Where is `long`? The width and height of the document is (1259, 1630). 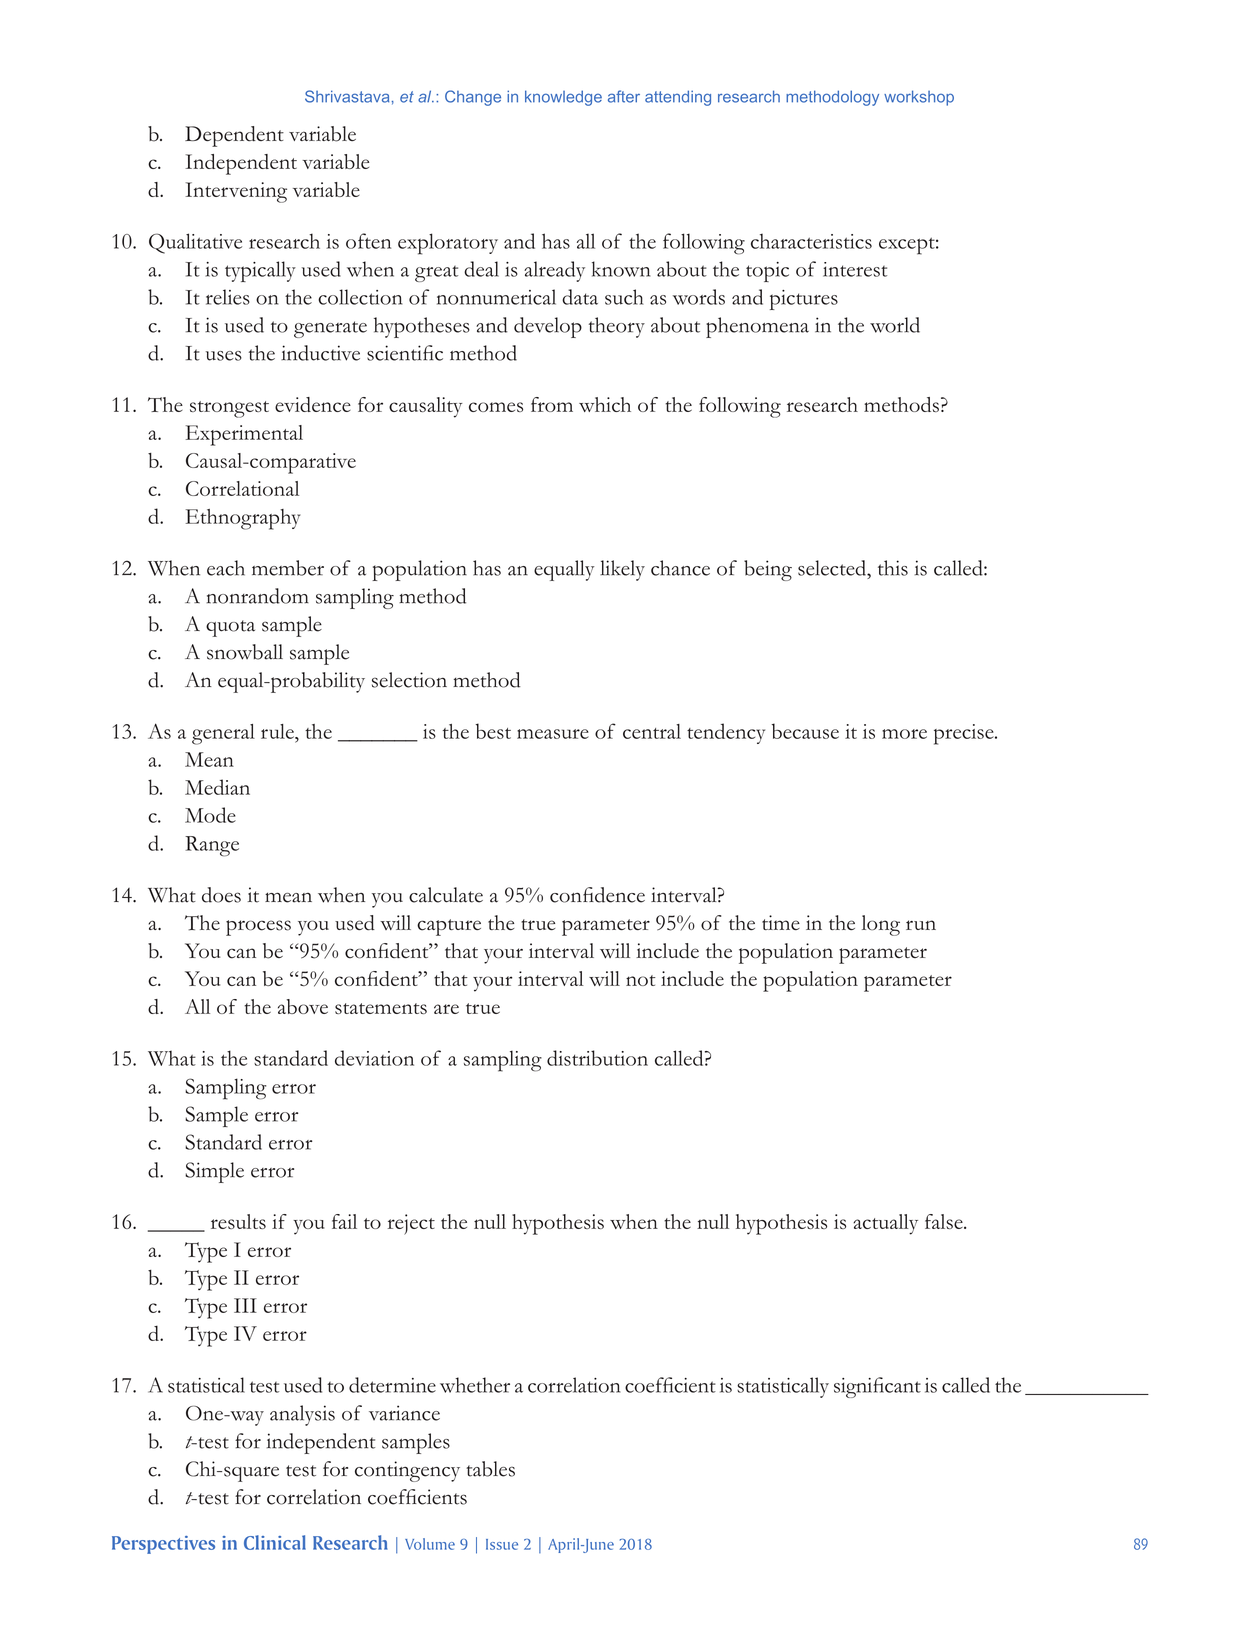
long is located at coordinates (881, 925).
